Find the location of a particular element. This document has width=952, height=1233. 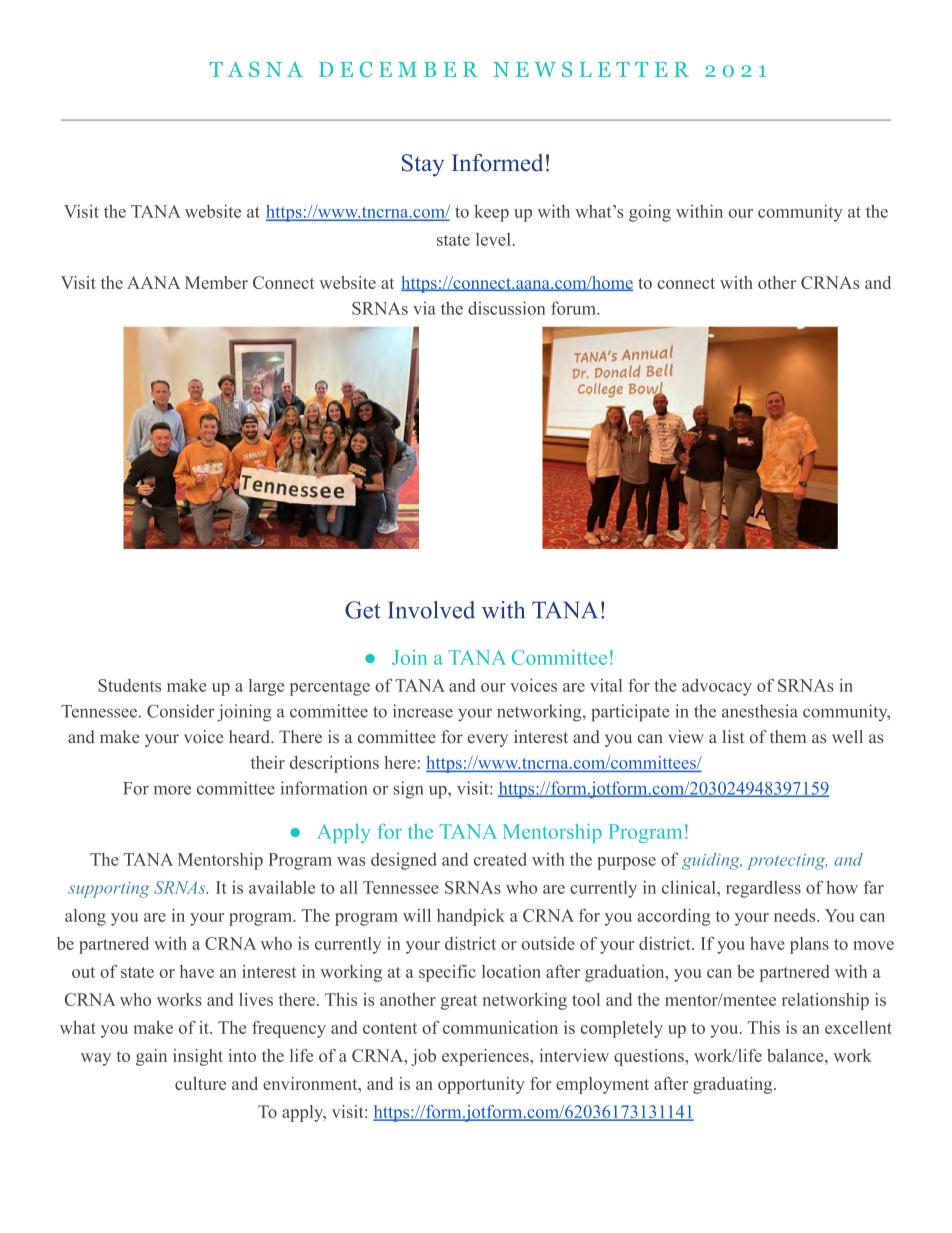

more is located at coordinates (172, 790).
